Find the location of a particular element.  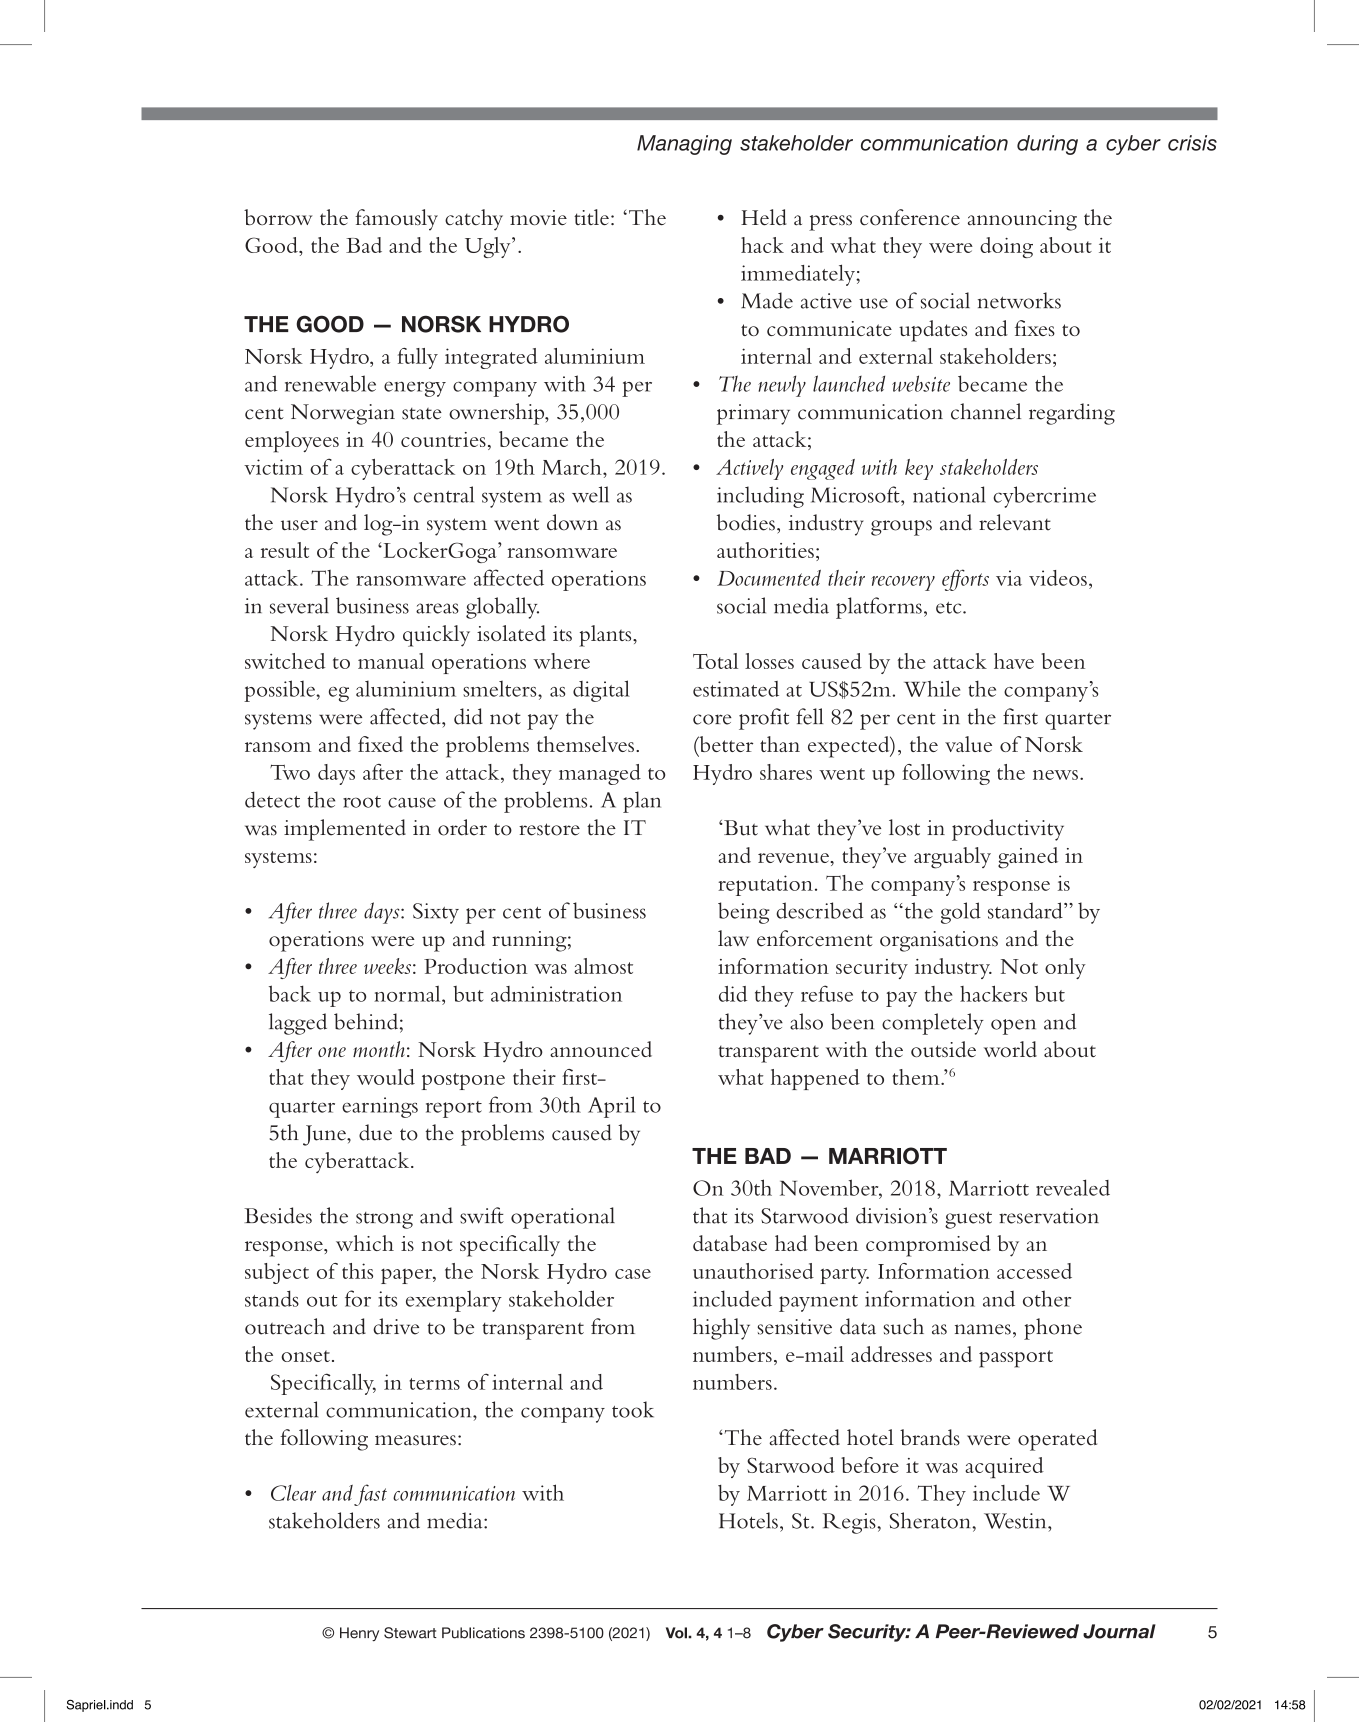

famously is located at coordinates (396, 220).
